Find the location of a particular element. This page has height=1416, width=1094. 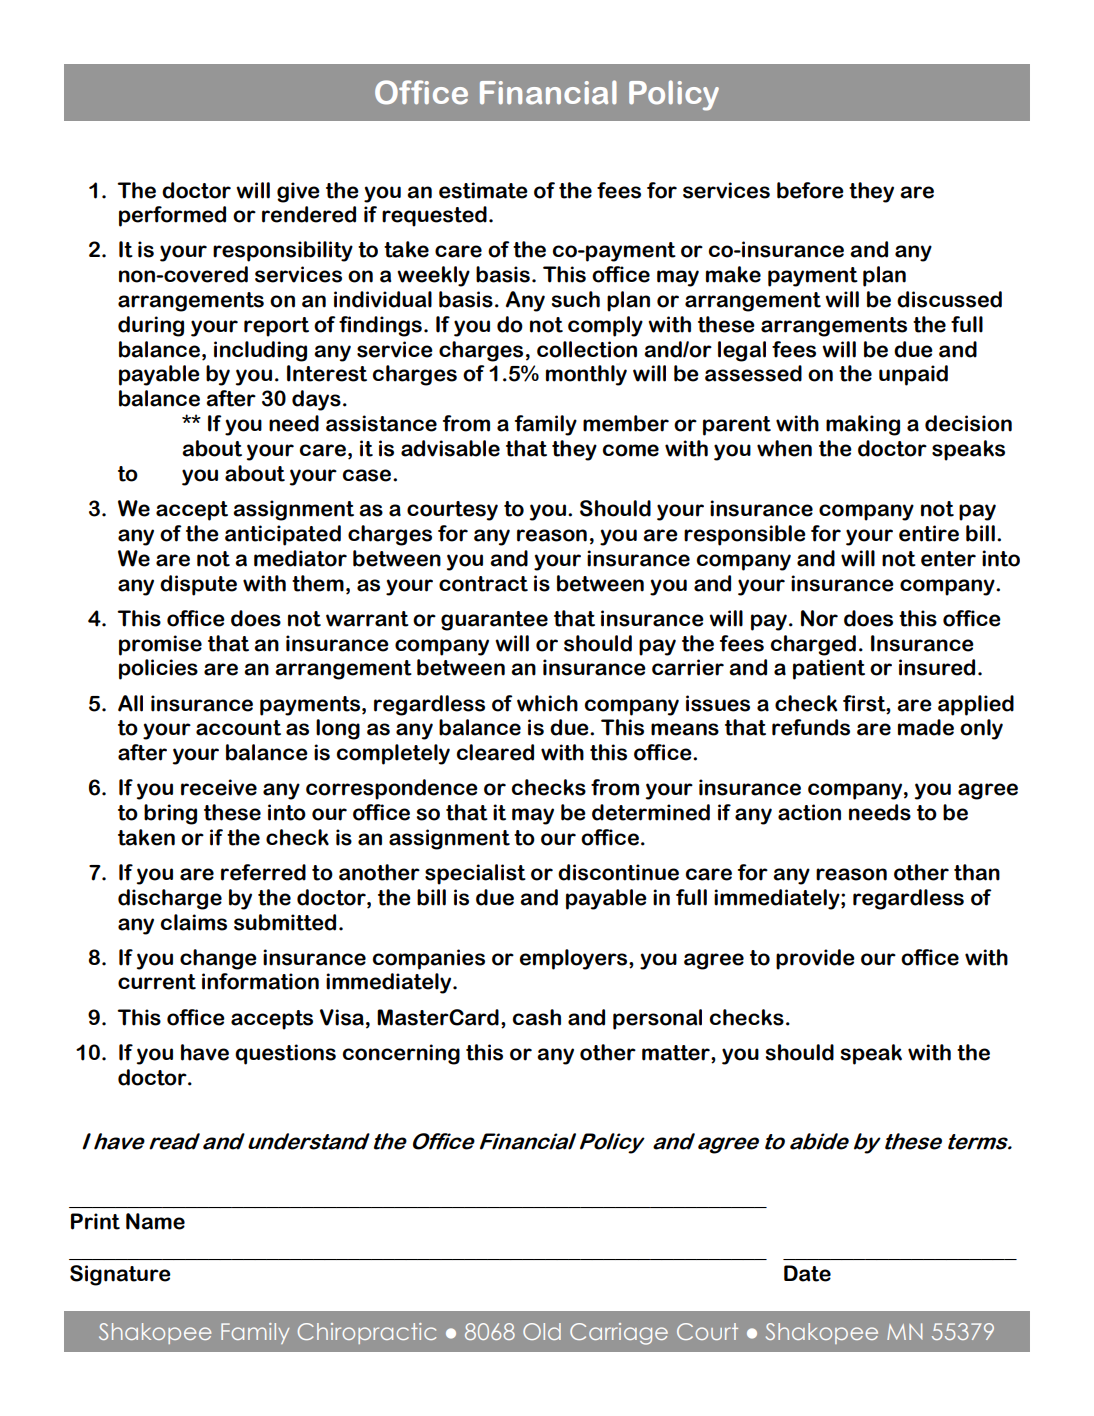

Signature is located at coordinates (120, 1275).
